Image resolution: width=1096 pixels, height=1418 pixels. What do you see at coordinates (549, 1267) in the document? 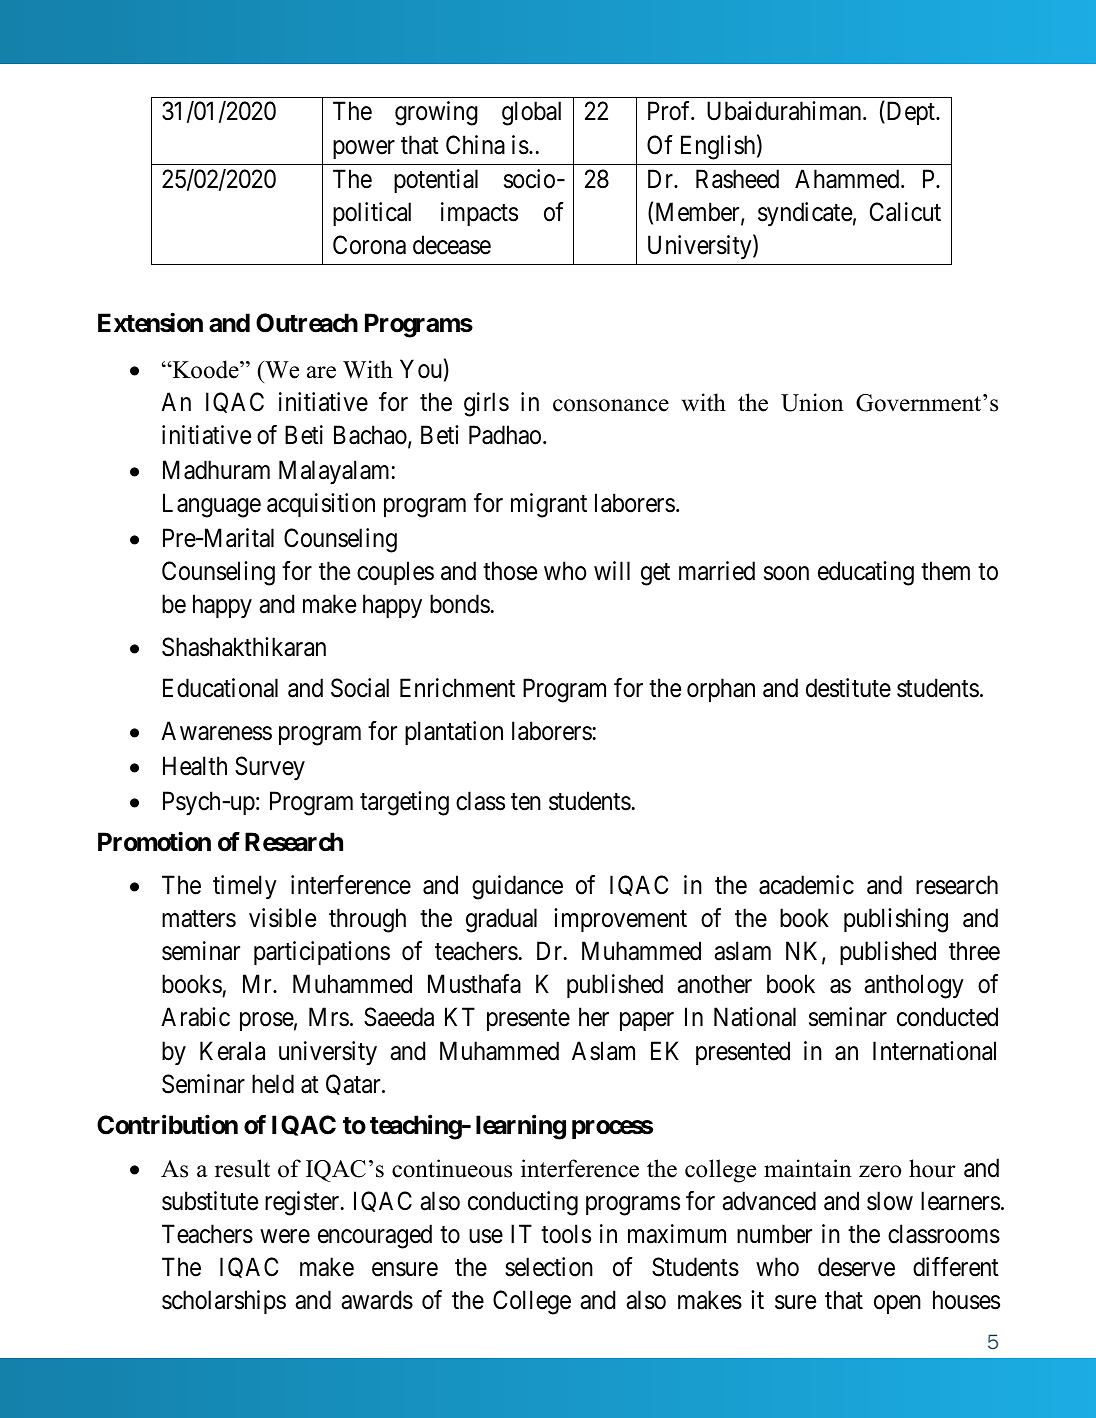
I see `selection` at bounding box center [549, 1267].
